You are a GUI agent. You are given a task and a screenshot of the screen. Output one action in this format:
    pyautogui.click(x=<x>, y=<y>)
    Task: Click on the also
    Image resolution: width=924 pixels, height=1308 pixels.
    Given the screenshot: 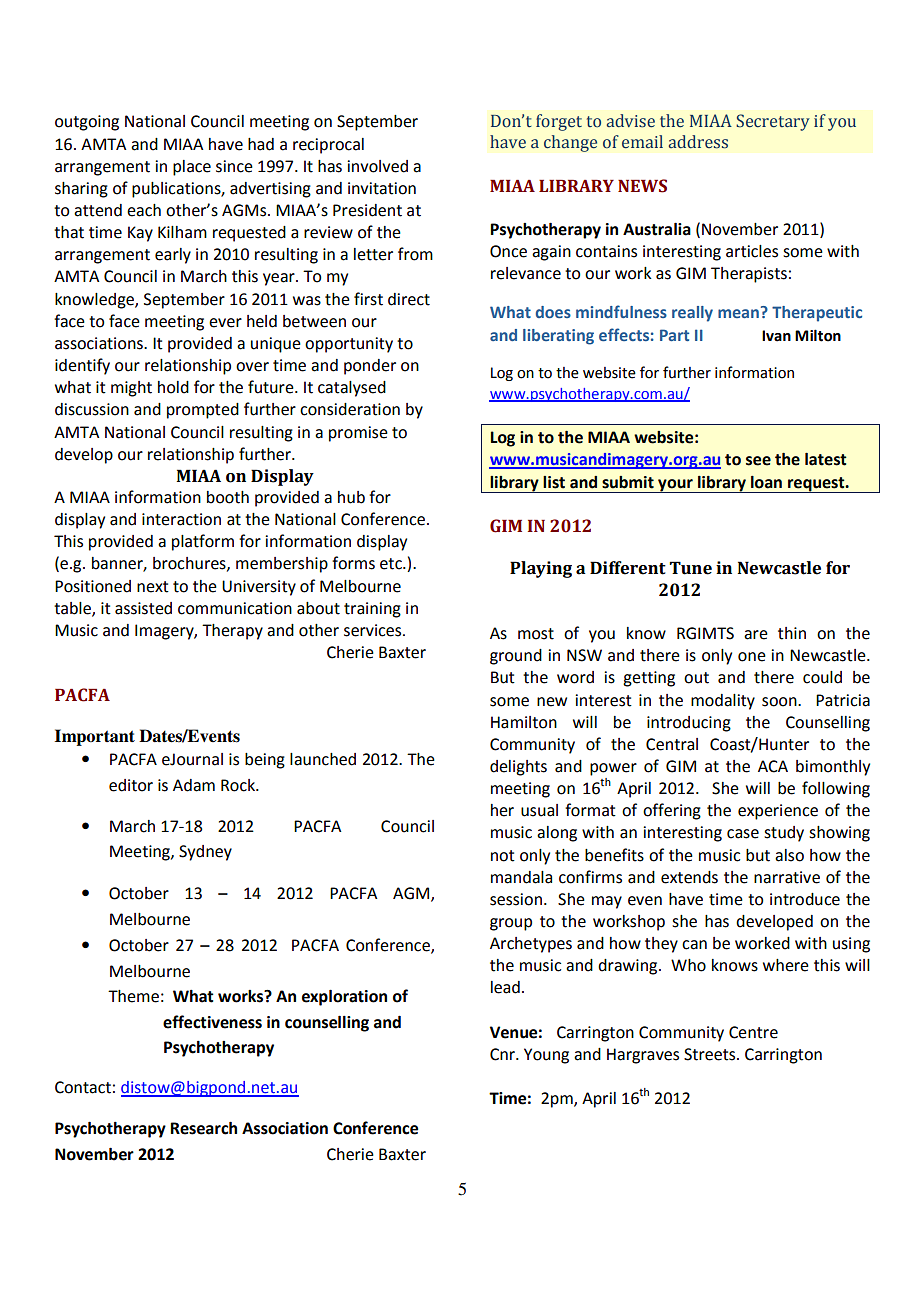 What is the action you would take?
    pyautogui.click(x=789, y=855)
